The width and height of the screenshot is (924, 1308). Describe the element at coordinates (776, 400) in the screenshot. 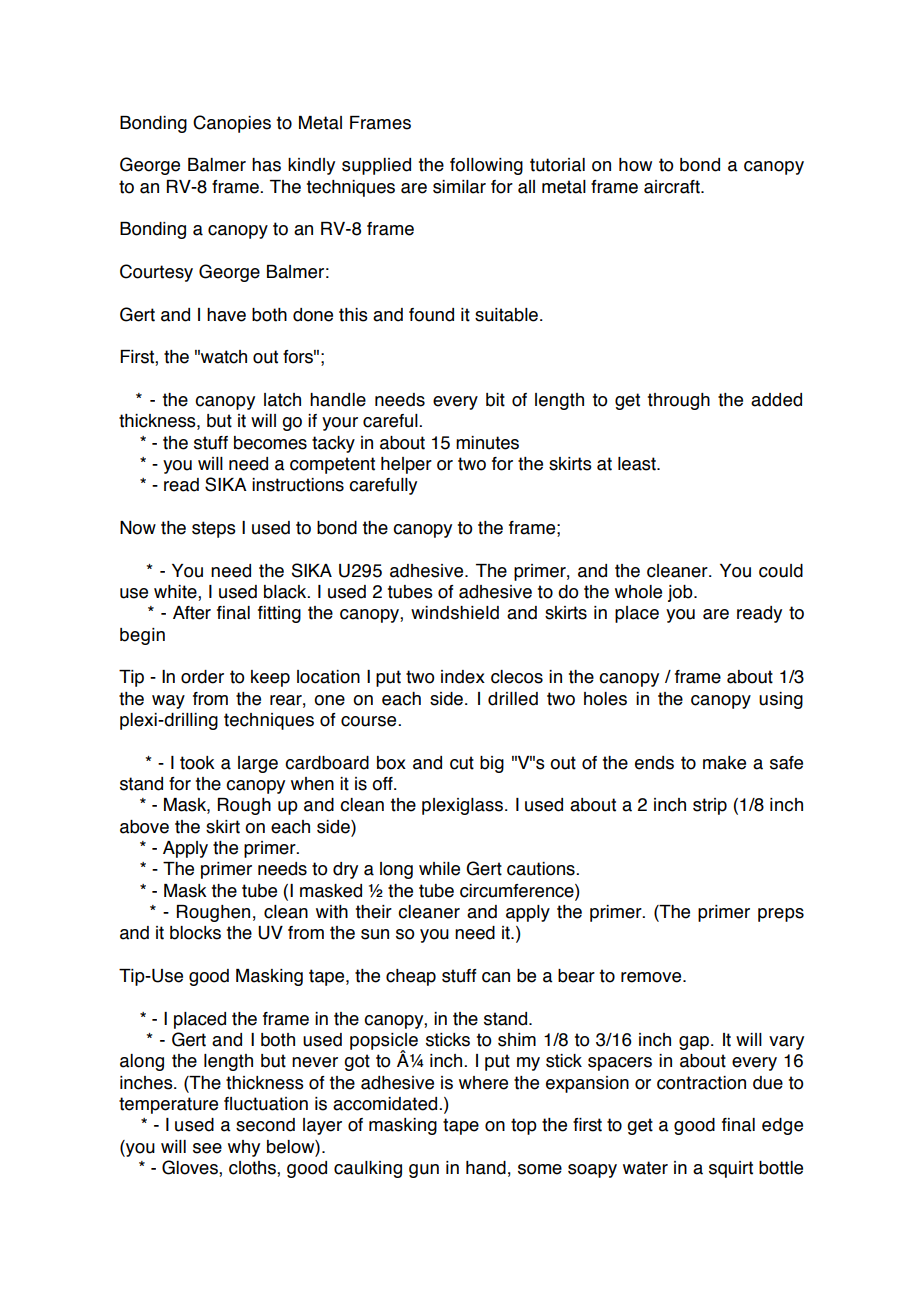

I see `added` at that location.
